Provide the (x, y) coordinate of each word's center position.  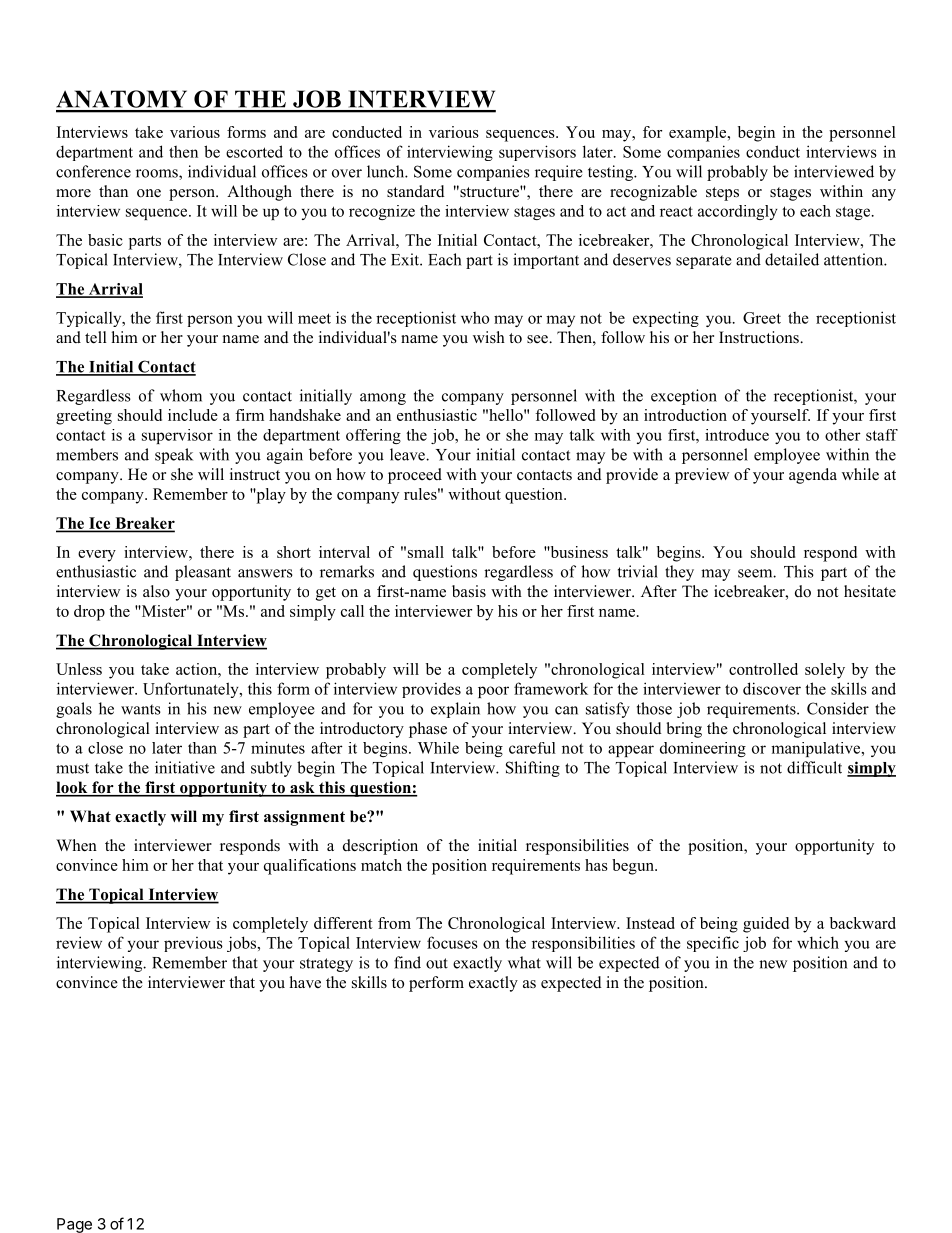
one (149, 193)
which (818, 942)
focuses (452, 942)
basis (469, 591)
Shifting (533, 769)
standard (416, 191)
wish (489, 337)
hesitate (870, 591)
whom (181, 395)
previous (193, 944)
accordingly (738, 212)
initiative (185, 767)
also (156, 591)
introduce (737, 435)
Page (74, 1225)
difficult (814, 767)
